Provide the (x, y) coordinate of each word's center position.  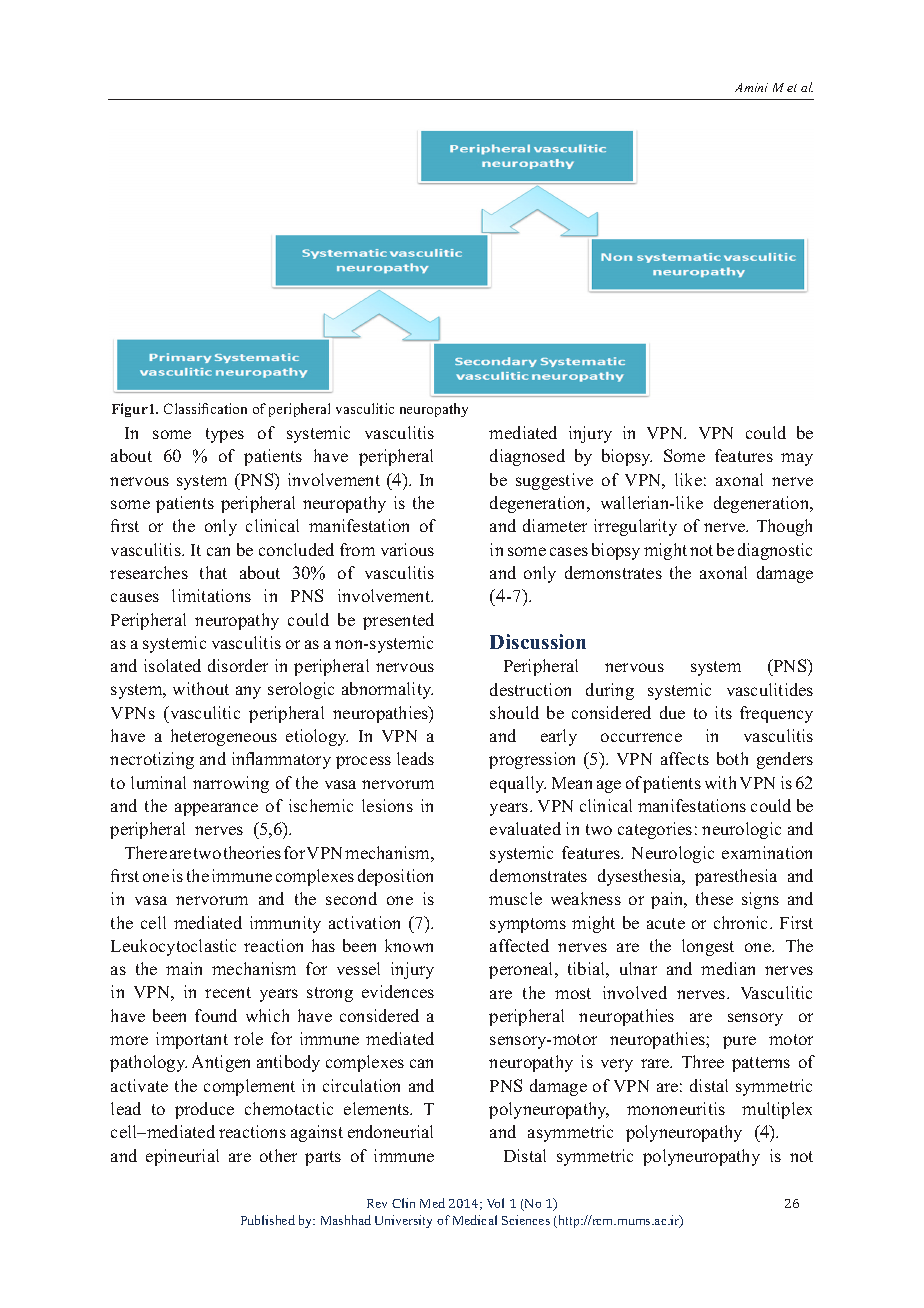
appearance (216, 809)
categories (655, 830)
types (225, 435)
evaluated (525, 828)
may (797, 459)
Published (268, 1220)
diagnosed (527, 457)
